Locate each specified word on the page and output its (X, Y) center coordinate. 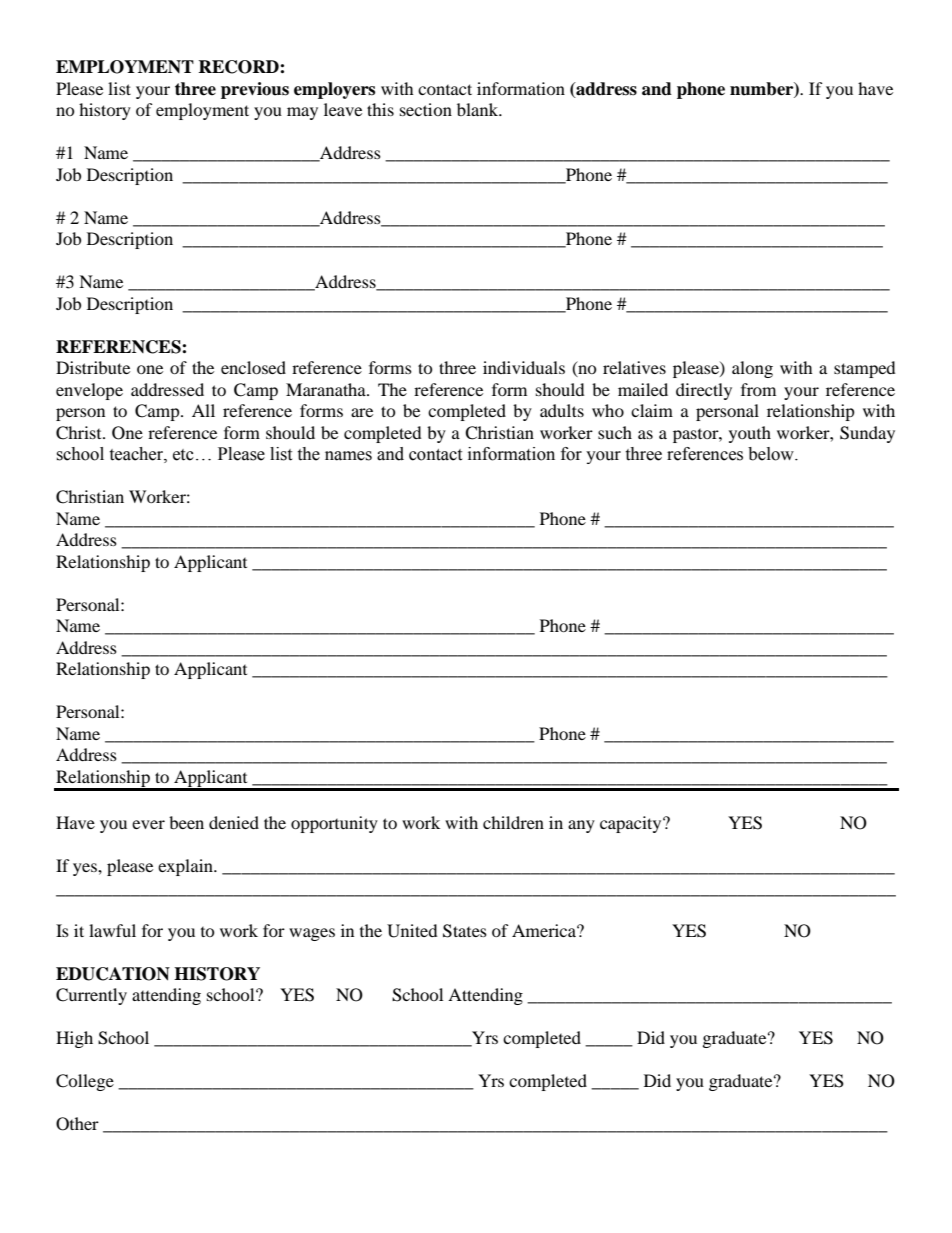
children (513, 822)
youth (750, 434)
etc (183, 455)
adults (562, 410)
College (85, 1082)
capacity (632, 824)
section (426, 109)
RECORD (239, 67)
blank (479, 109)
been (186, 822)
